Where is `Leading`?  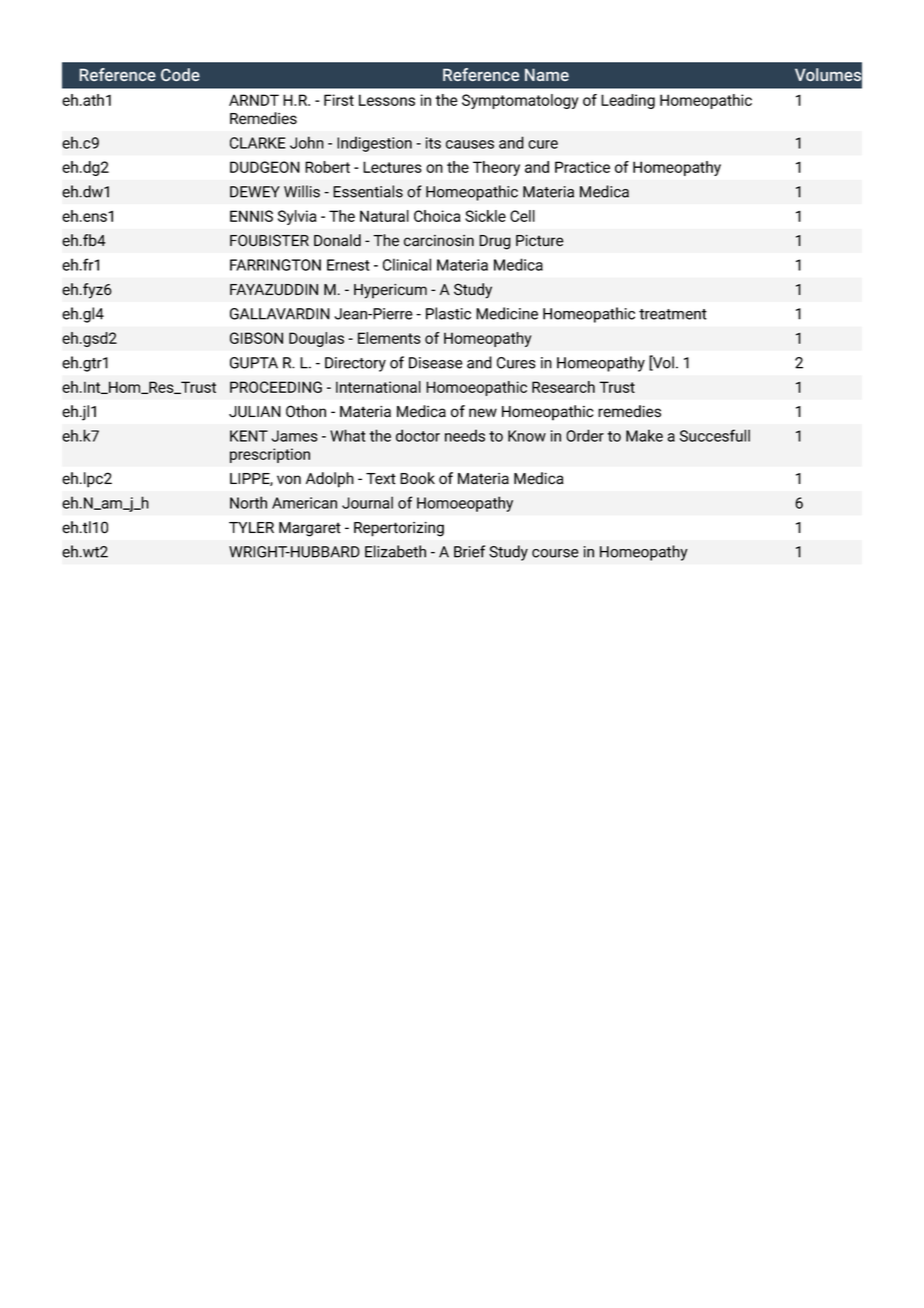 Leading is located at coordinates (628, 101).
